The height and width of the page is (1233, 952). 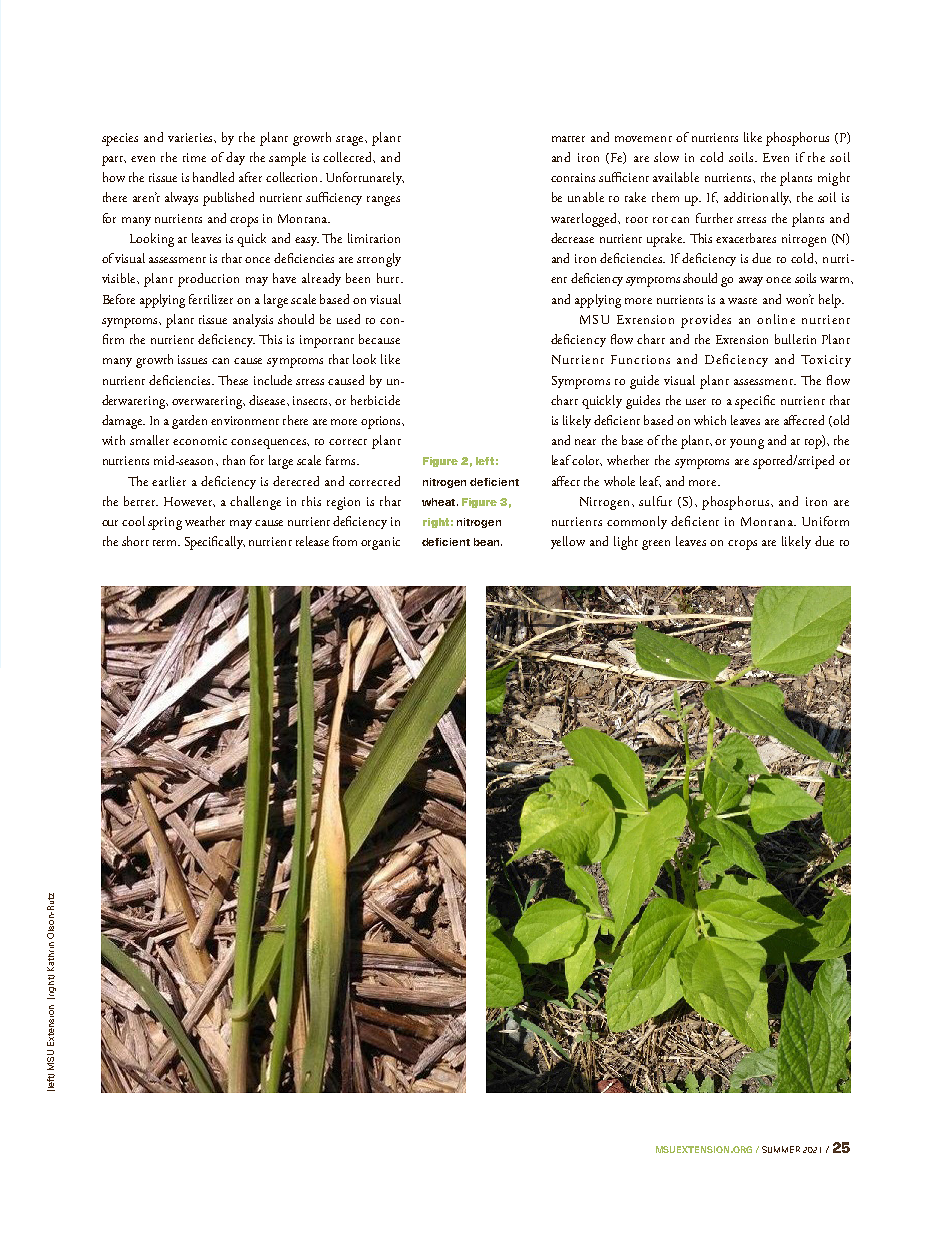 I want to click on additionally, so click(x=757, y=198).
